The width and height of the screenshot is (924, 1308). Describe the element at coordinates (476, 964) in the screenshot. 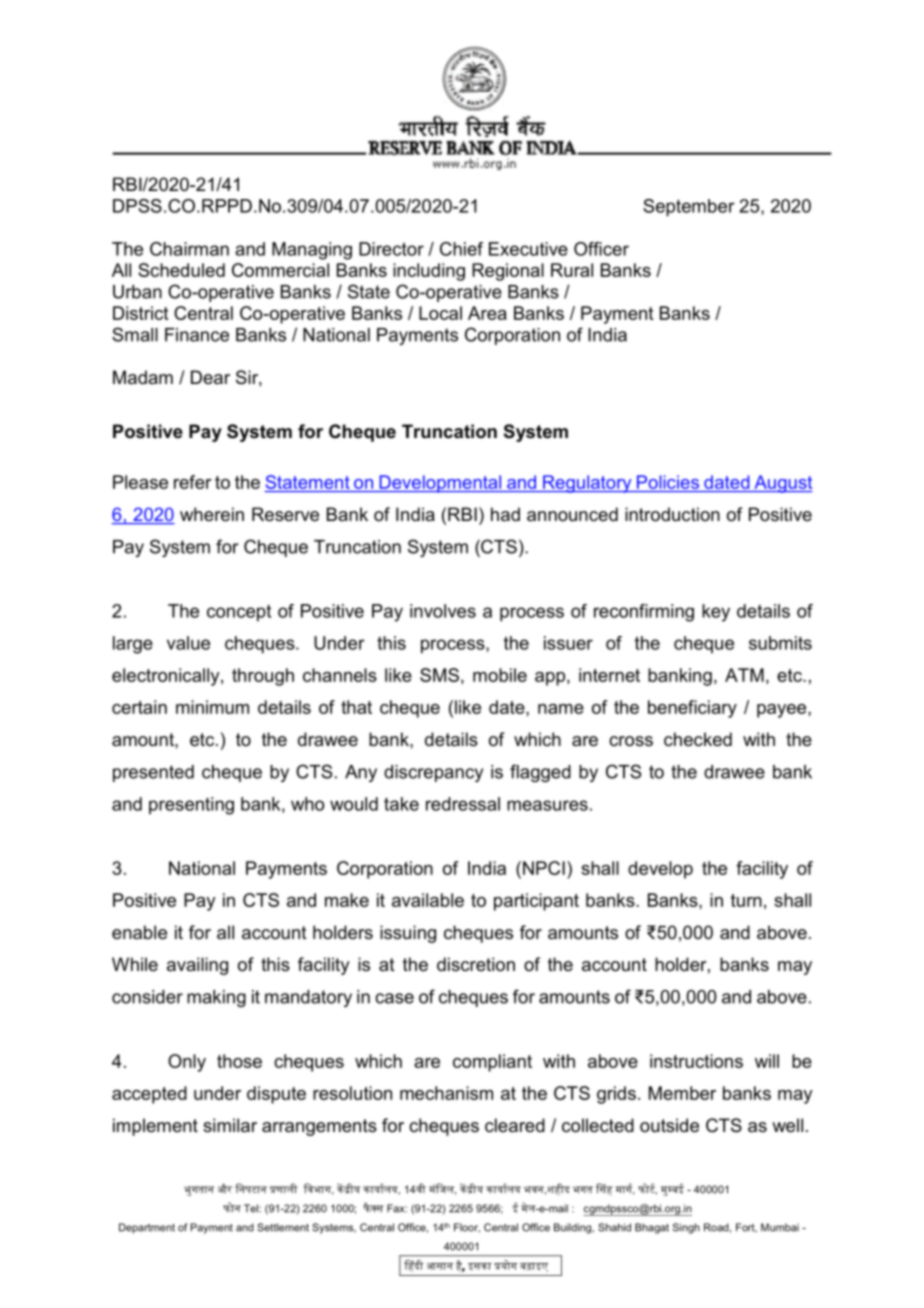

I see `discretion` at that location.
